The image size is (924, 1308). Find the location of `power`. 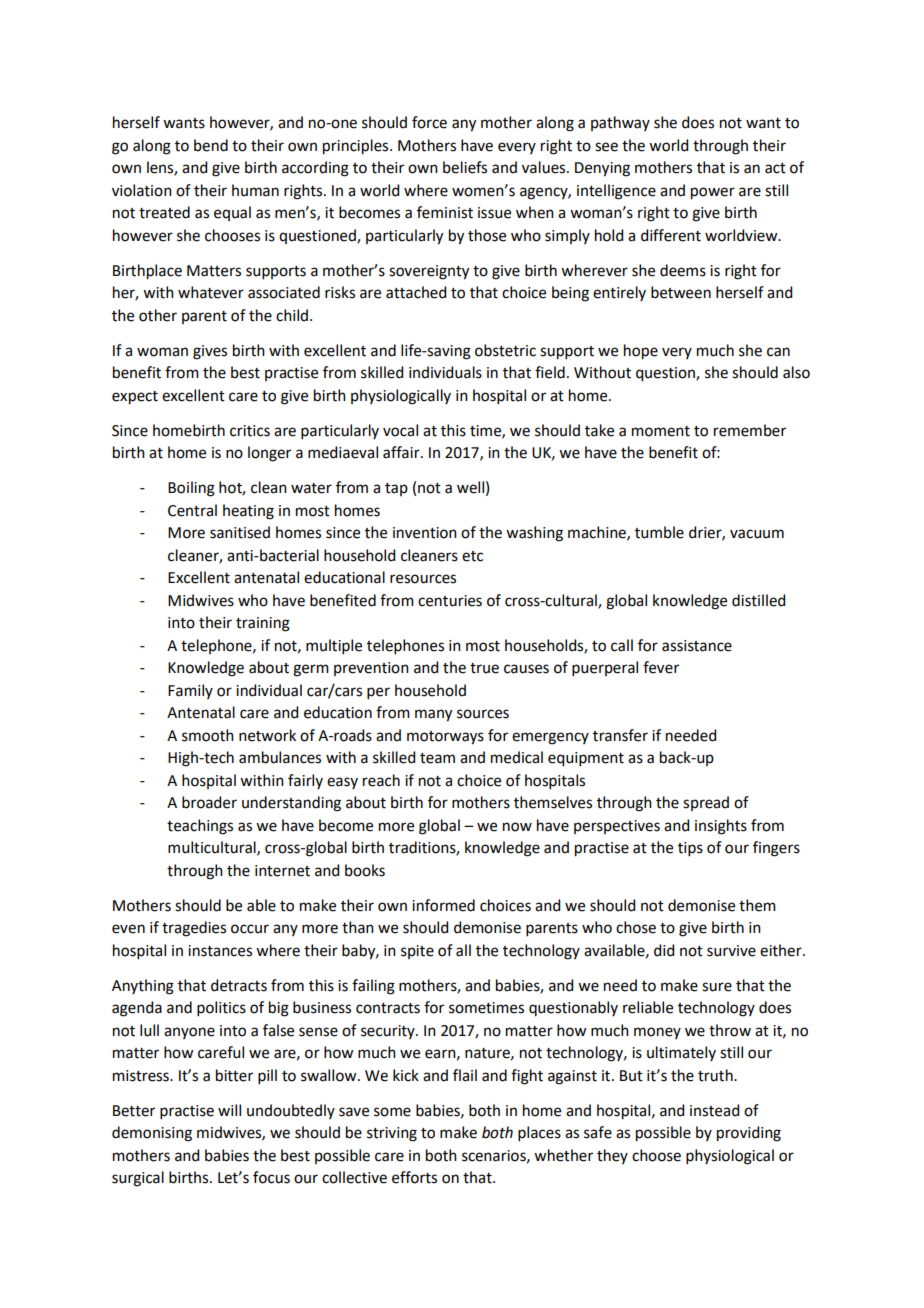

power is located at coordinates (713, 193).
